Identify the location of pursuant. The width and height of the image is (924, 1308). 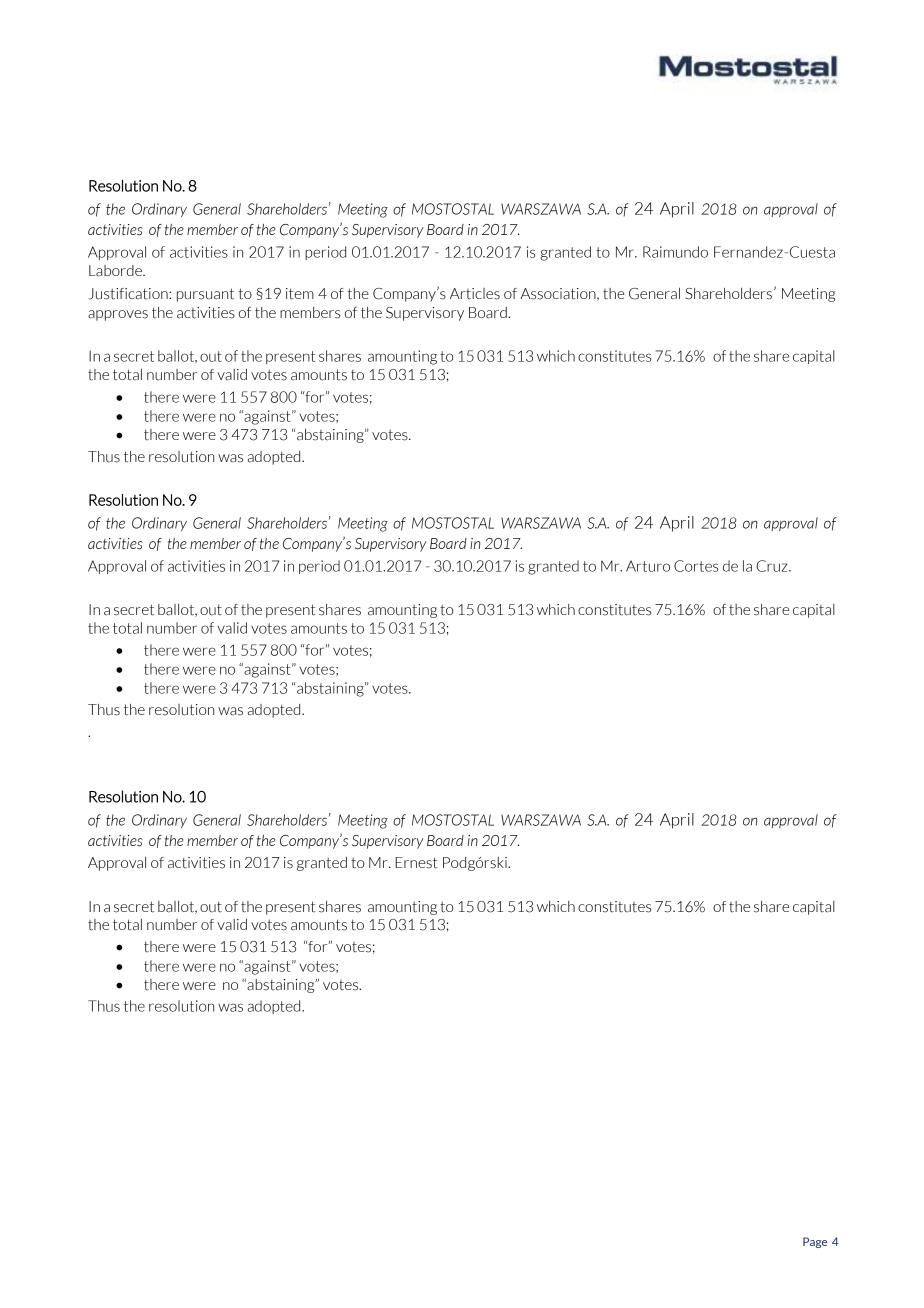
(205, 295).
